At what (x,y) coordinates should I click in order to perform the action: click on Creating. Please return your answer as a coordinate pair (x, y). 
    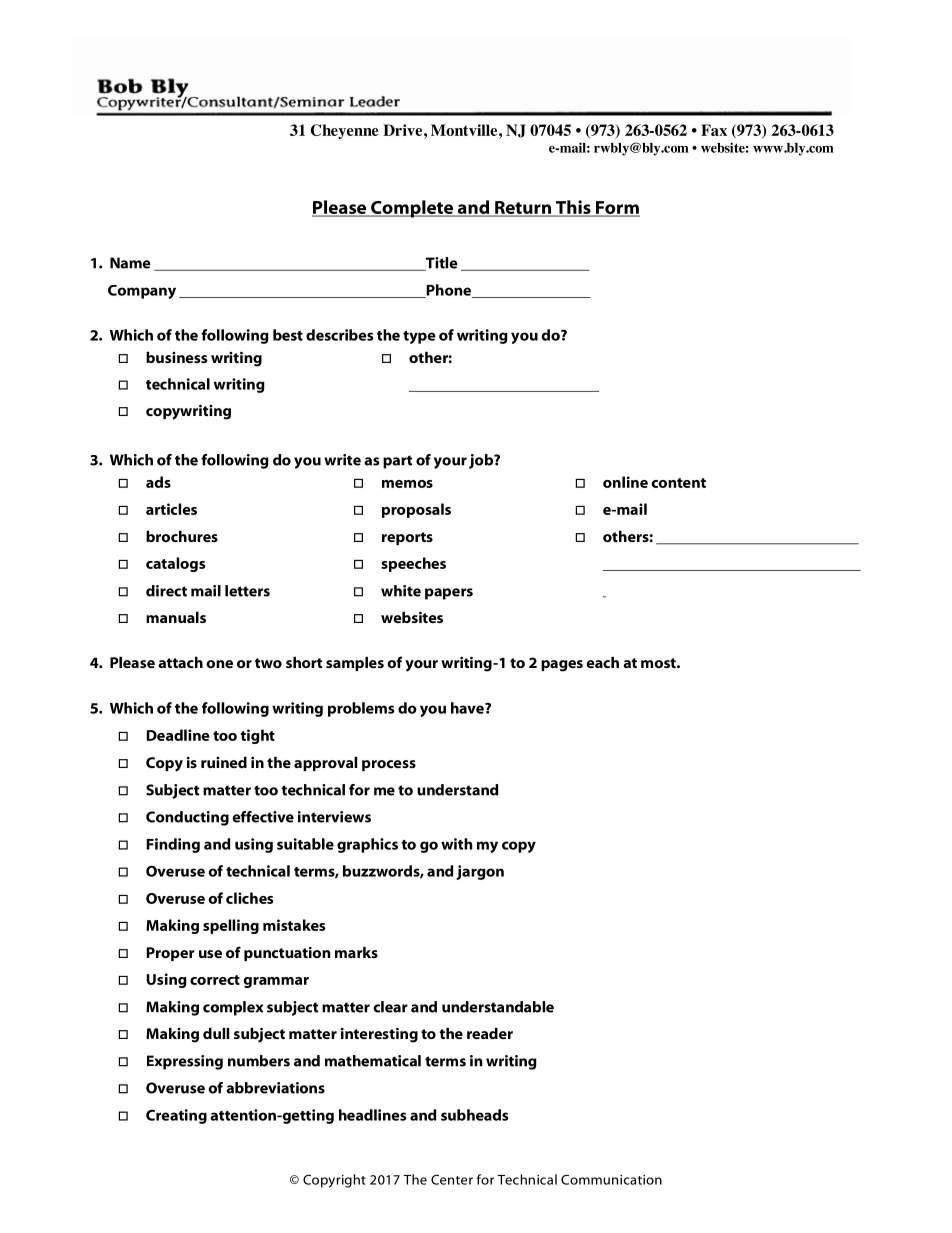
    Looking at the image, I should click on (176, 1116).
